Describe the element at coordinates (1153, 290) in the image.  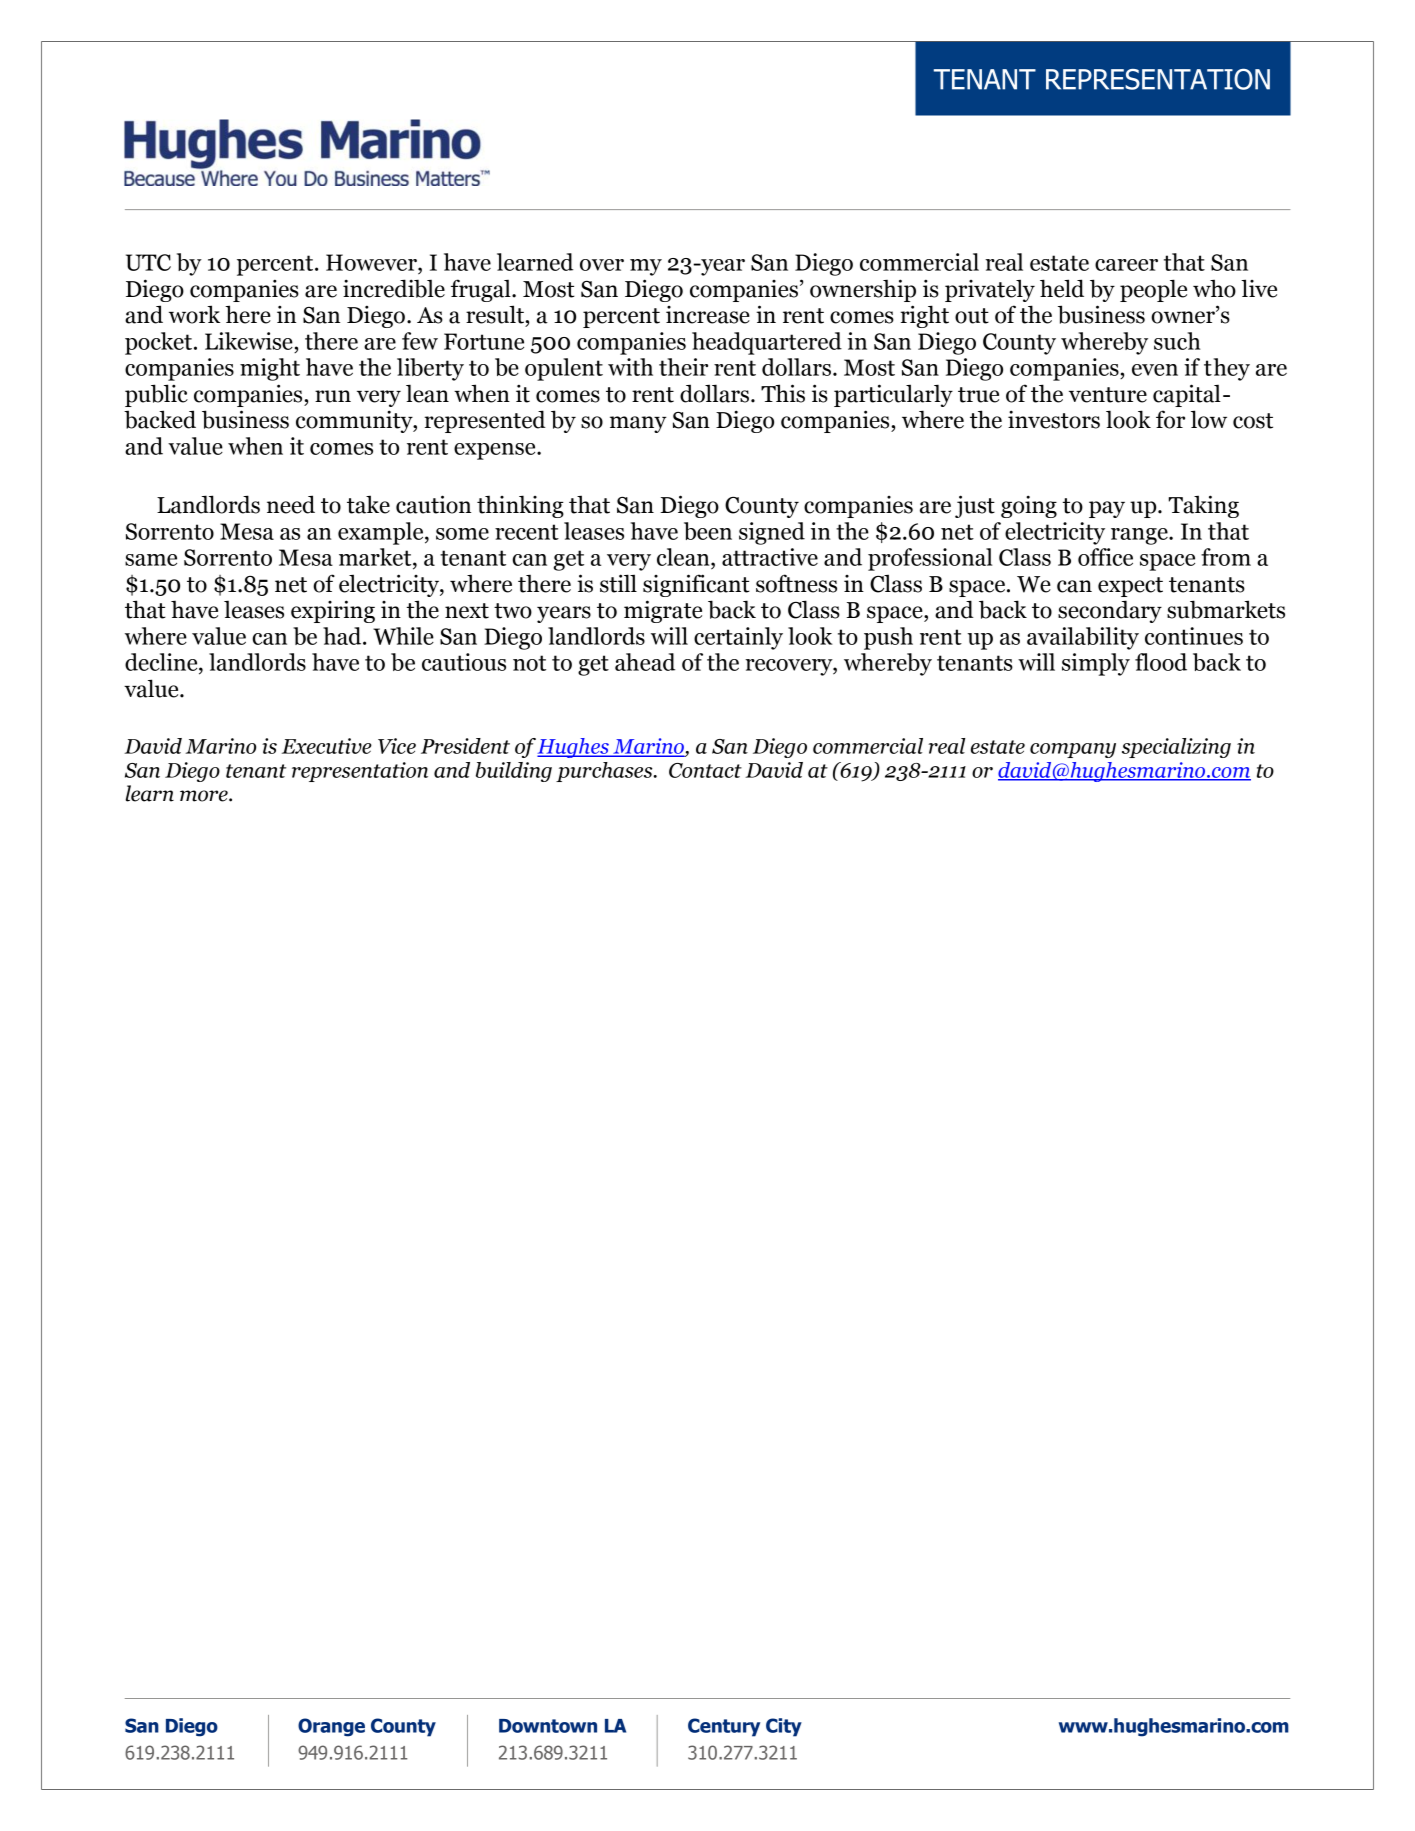
I see `people` at that location.
